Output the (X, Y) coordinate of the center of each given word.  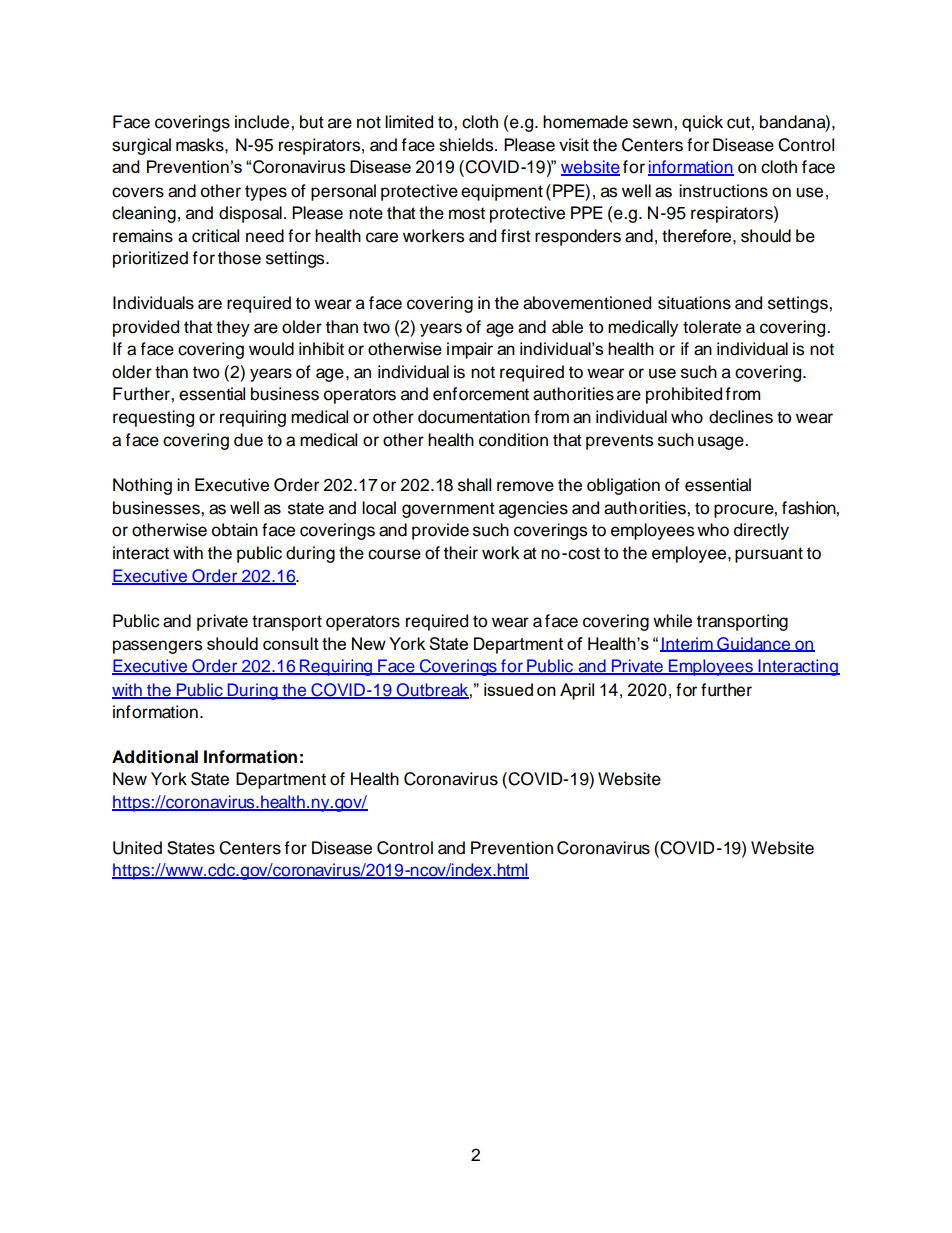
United (137, 848)
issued (508, 689)
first (516, 236)
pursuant (769, 555)
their (461, 553)
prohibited (684, 395)
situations (694, 303)
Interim (687, 644)
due (248, 440)
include (263, 122)
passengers (157, 647)
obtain (235, 530)
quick (702, 123)
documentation (474, 417)
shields (467, 145)
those (239, 258)
